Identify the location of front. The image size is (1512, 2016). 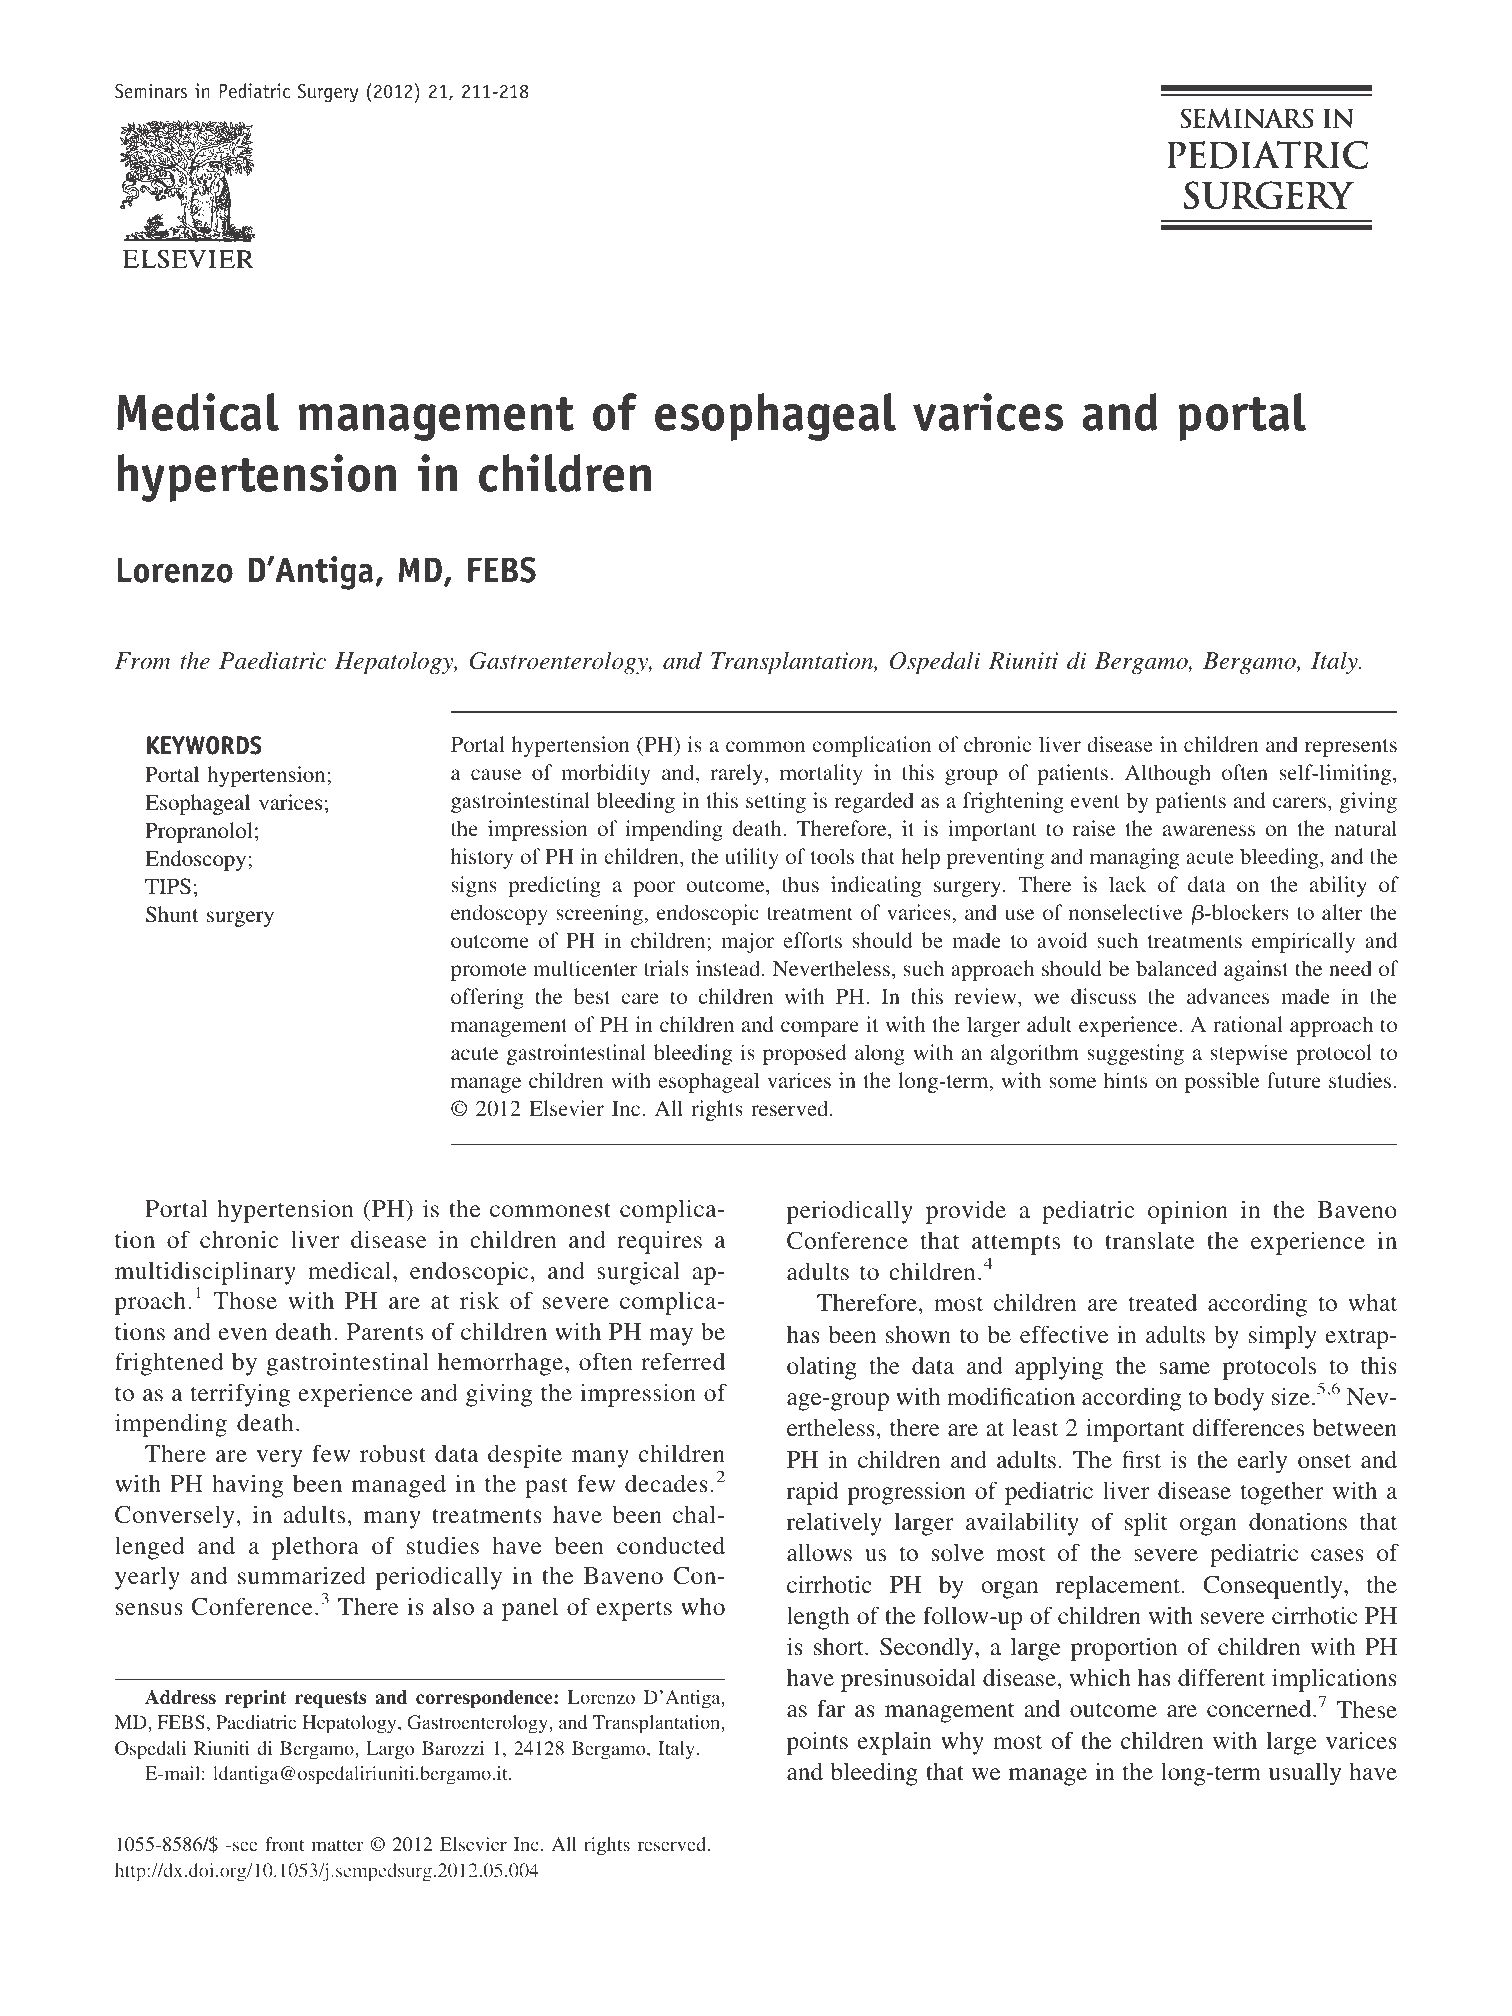
(284, 1844).
